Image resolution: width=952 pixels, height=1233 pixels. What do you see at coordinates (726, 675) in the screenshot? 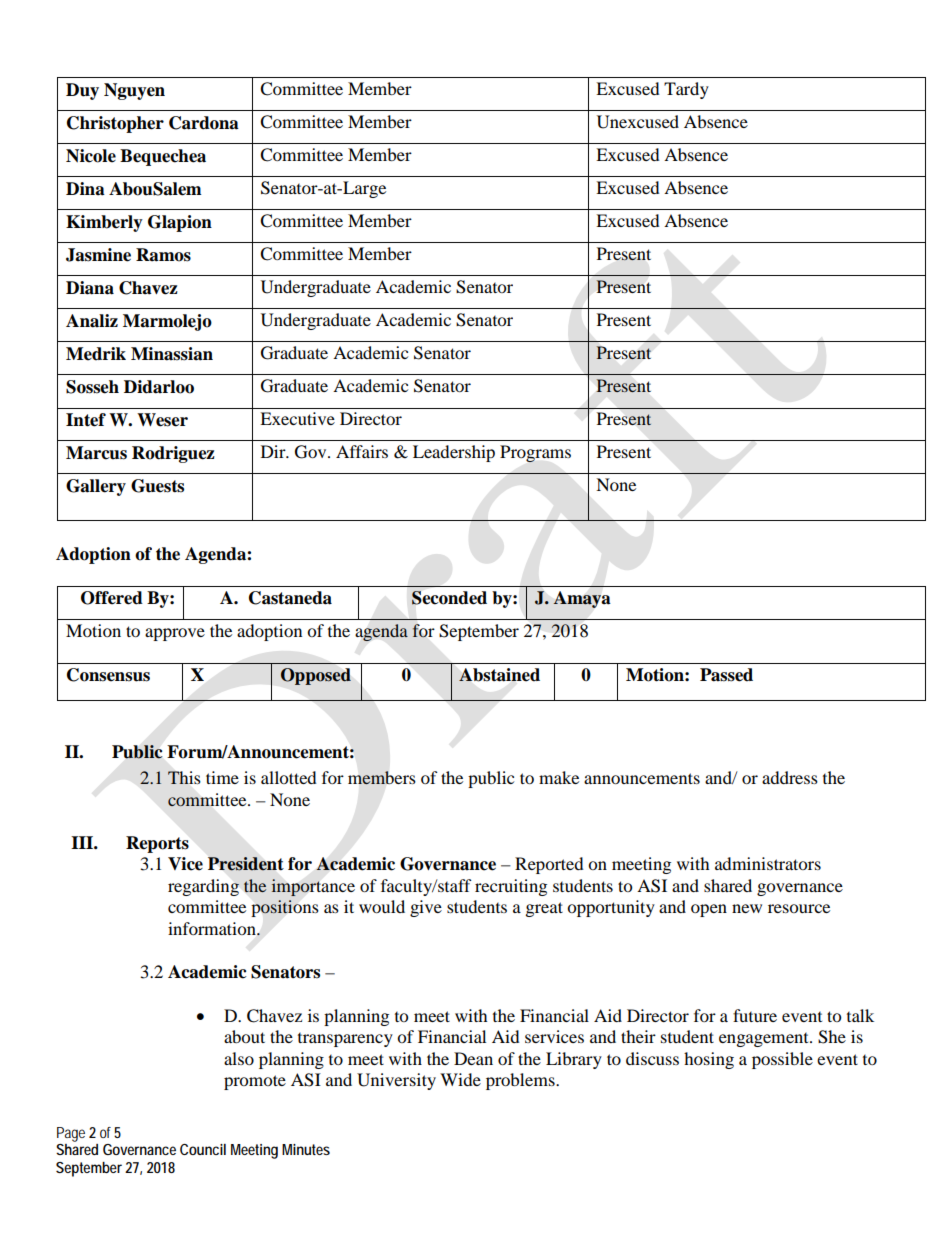
I see `Passed` at bounding box center [726, 675].
